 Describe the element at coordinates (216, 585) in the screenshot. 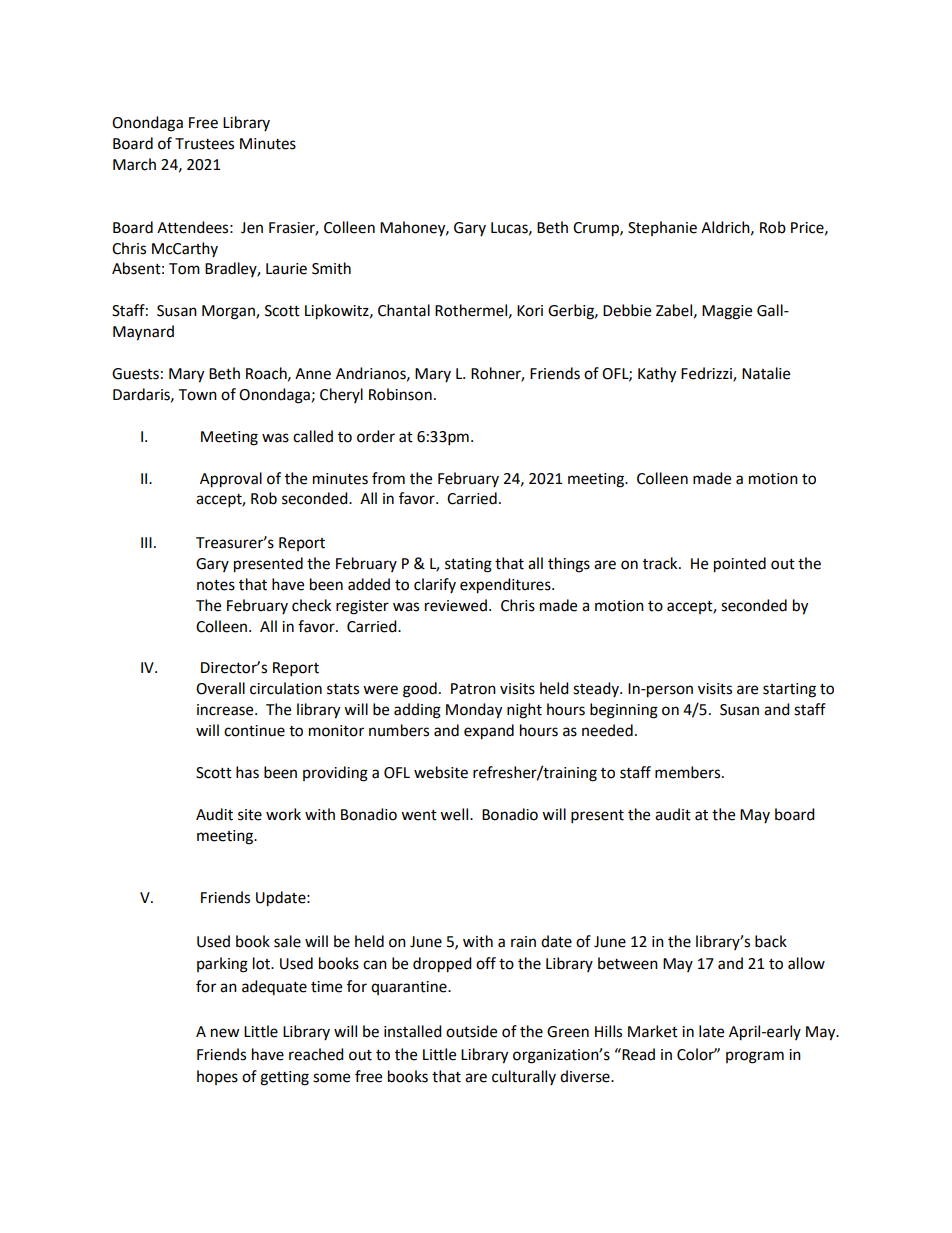

I see `notes` at that location.
